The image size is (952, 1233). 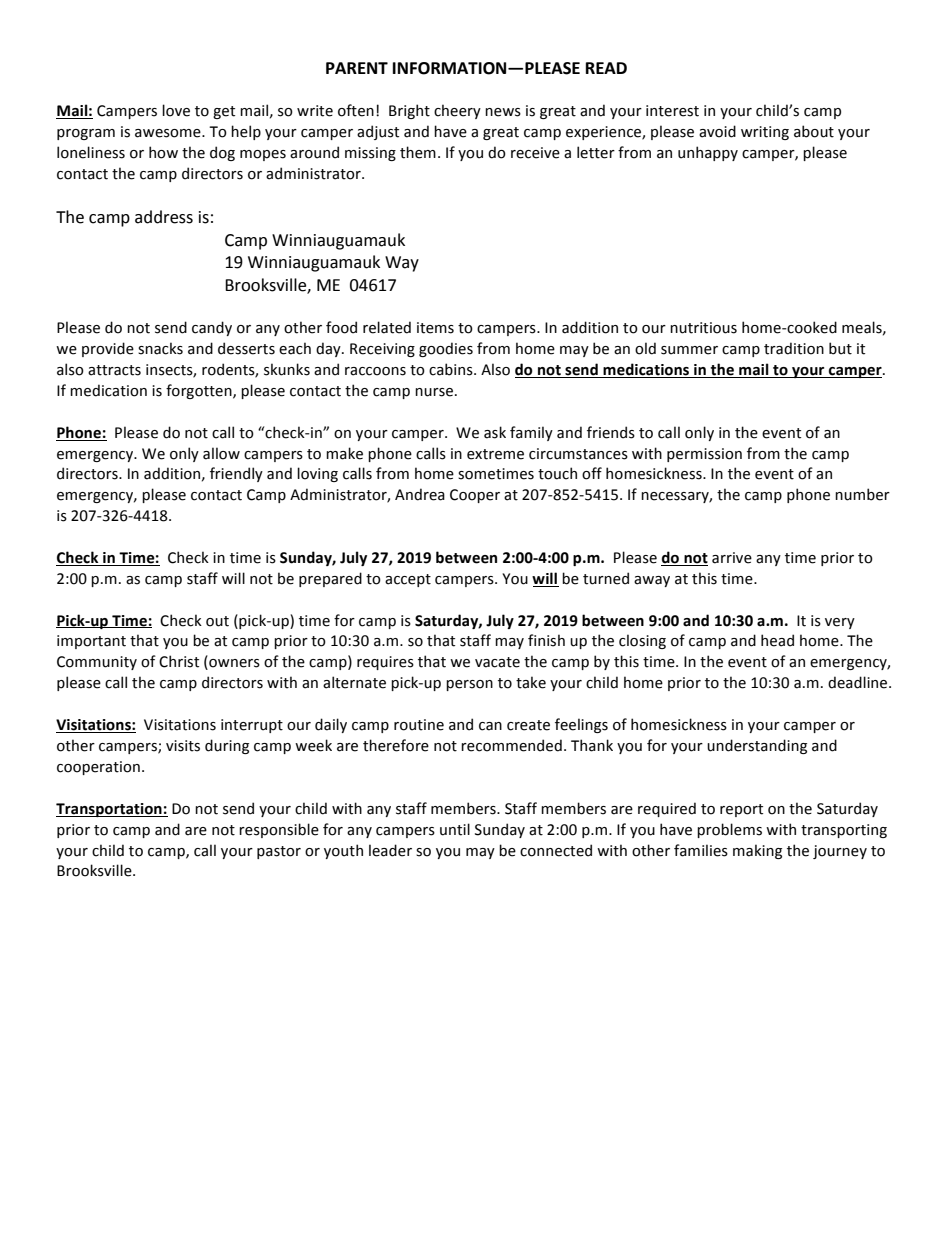 I want to click on writing, so click(x=765, y=133).
